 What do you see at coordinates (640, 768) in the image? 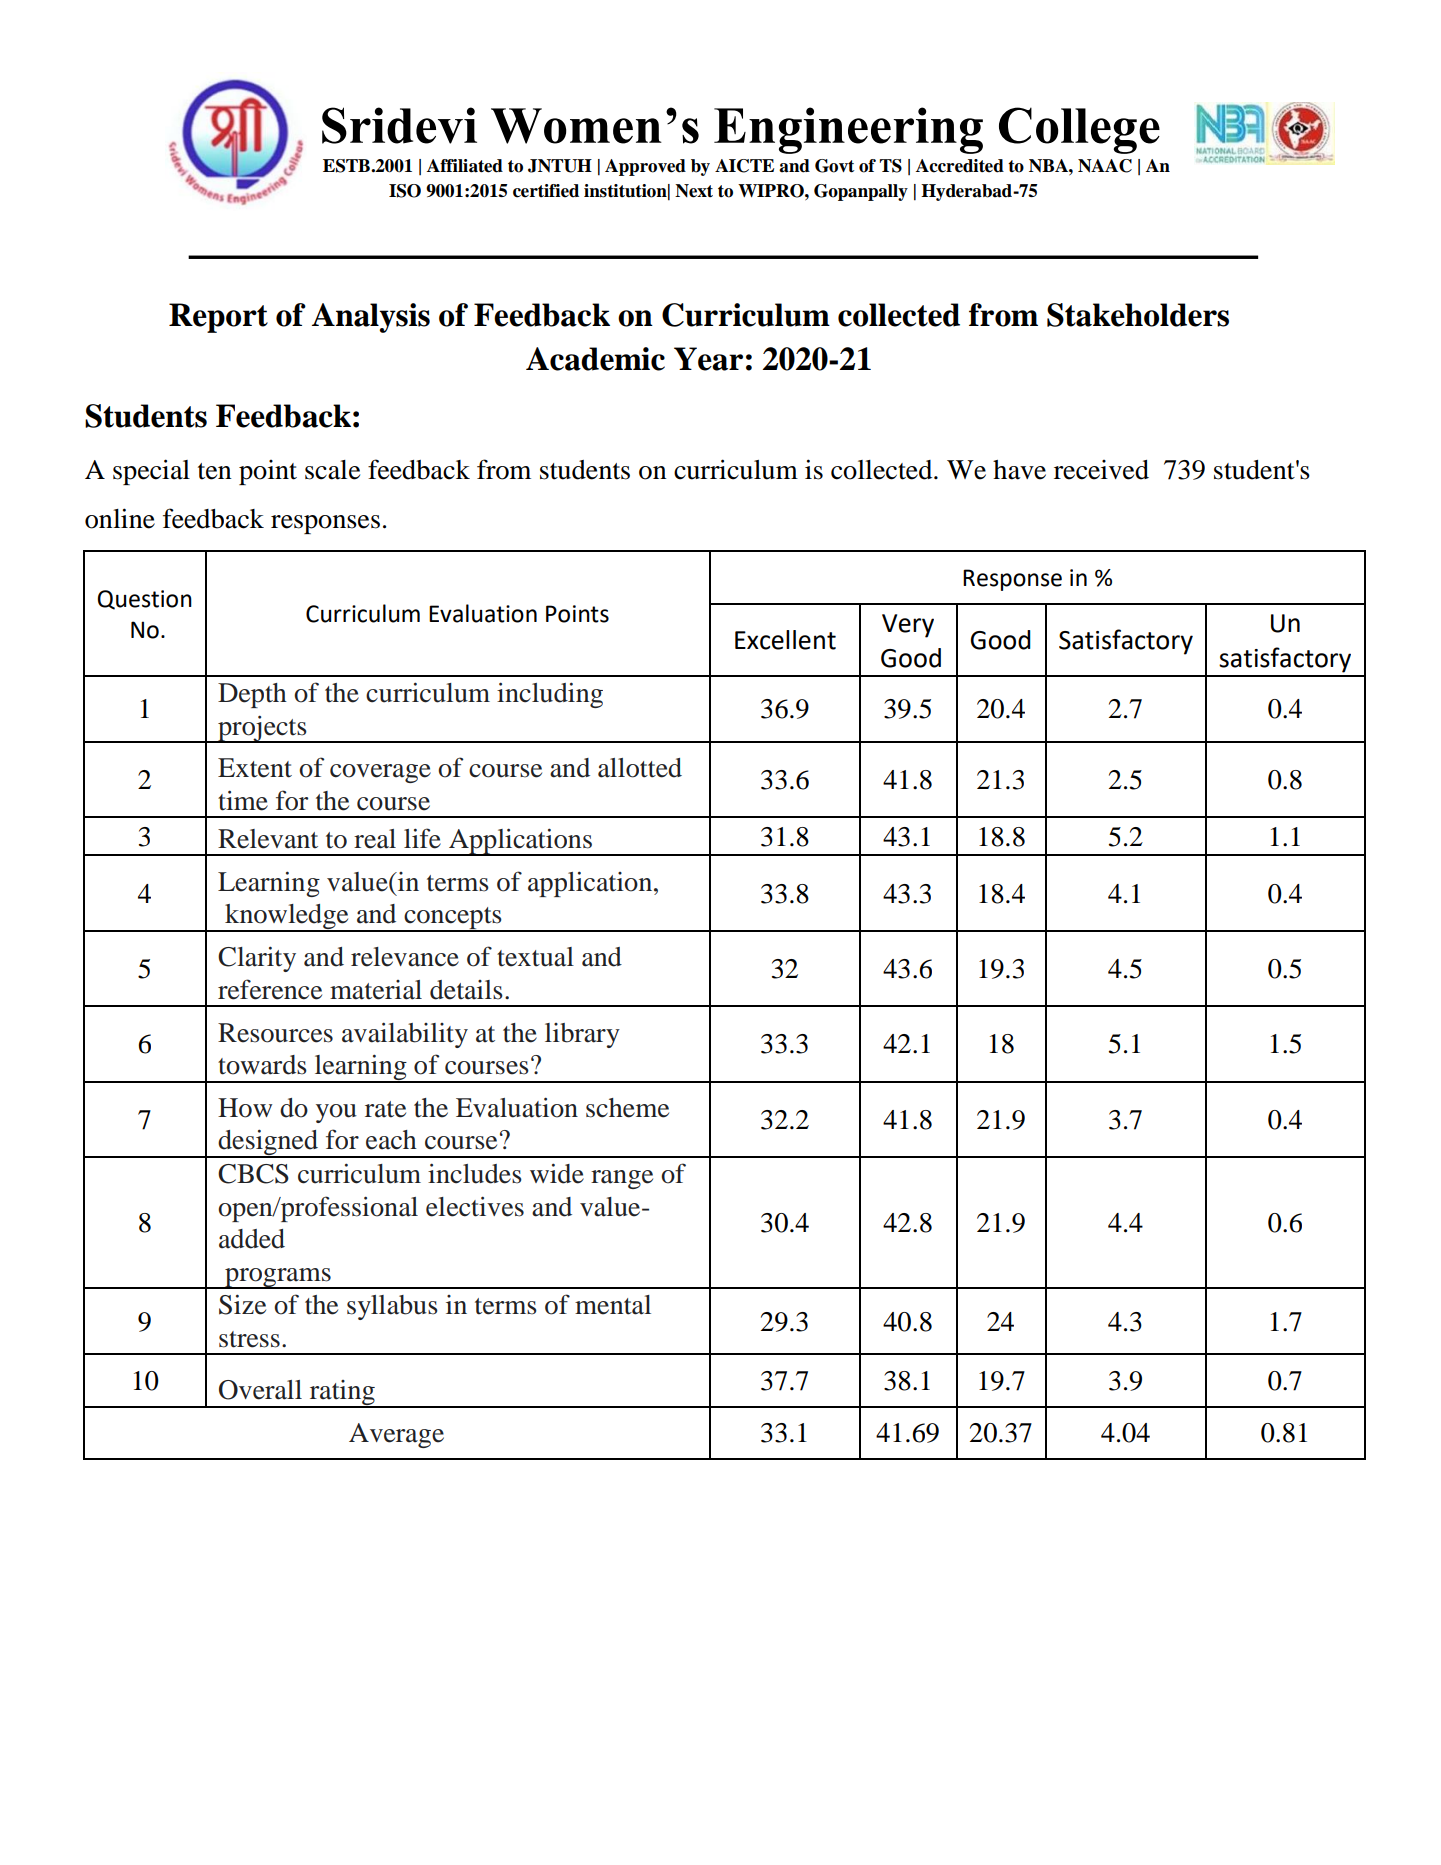
I see `allotted` at bounding box center [640, 768].
